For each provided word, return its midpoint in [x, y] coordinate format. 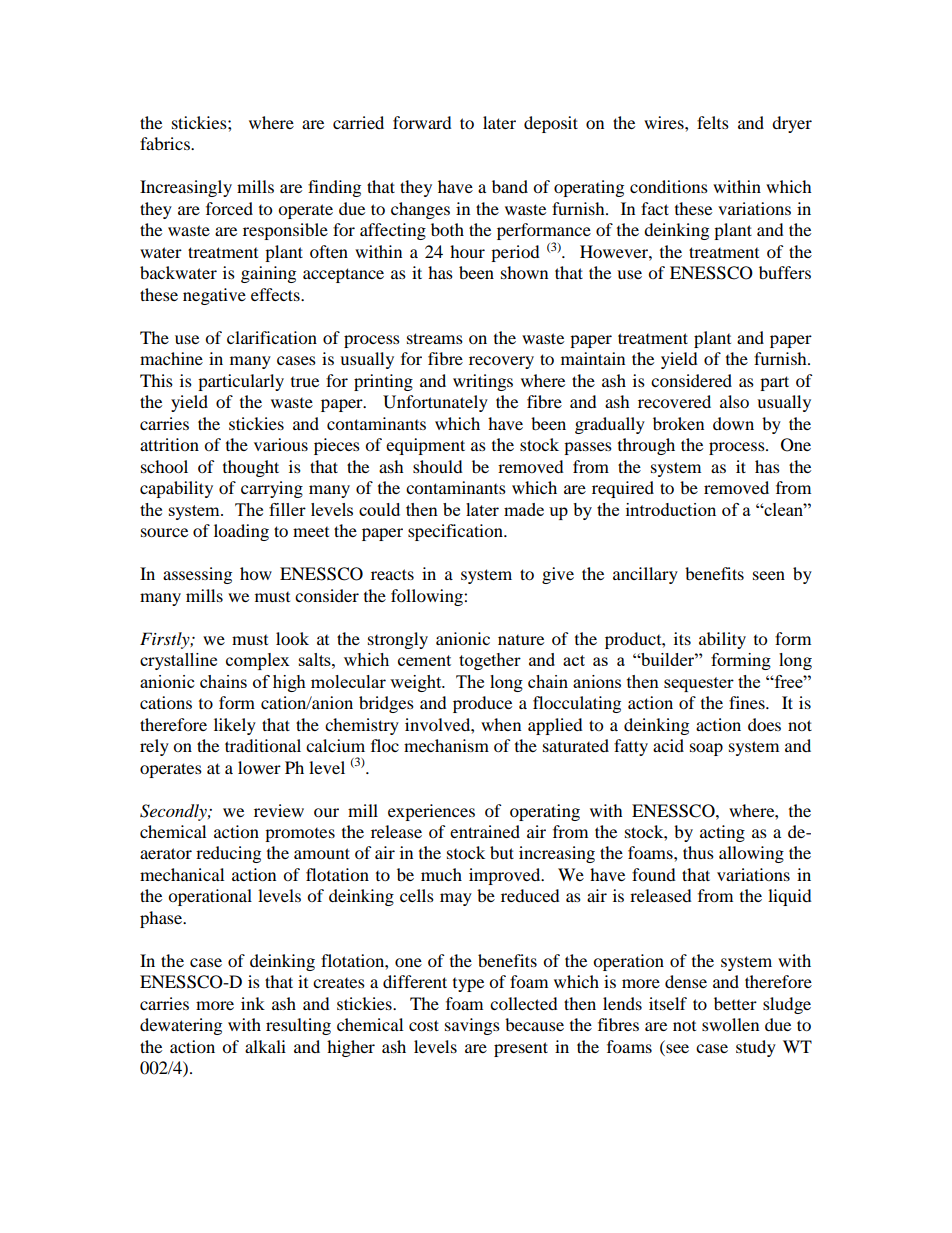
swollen [730, 1024]
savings [472, 1026]
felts [713, 122]
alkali [265, 1046]
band [510, 186]
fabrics [166, 143]
